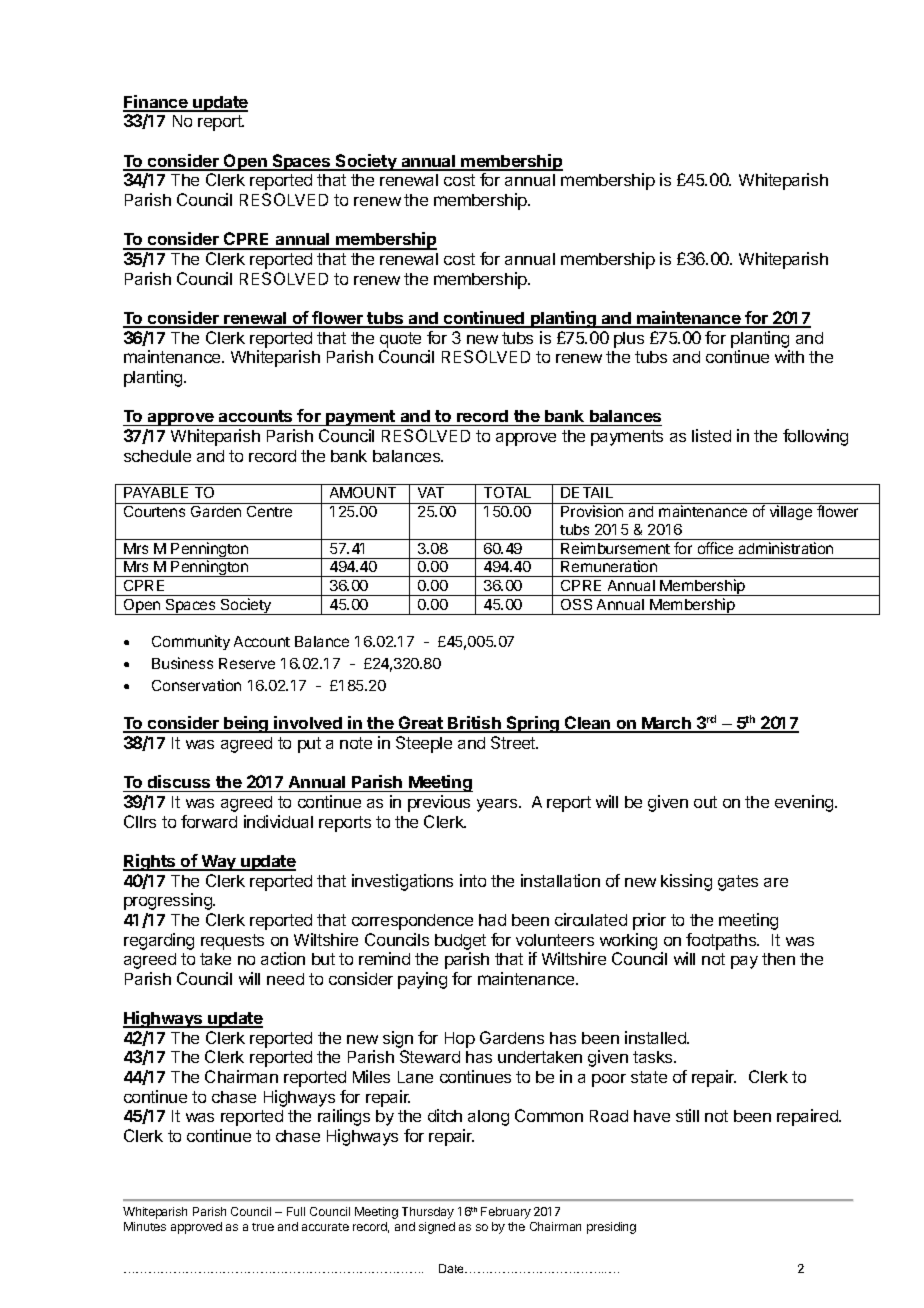  I want to click on quote, so click(400, 340).
